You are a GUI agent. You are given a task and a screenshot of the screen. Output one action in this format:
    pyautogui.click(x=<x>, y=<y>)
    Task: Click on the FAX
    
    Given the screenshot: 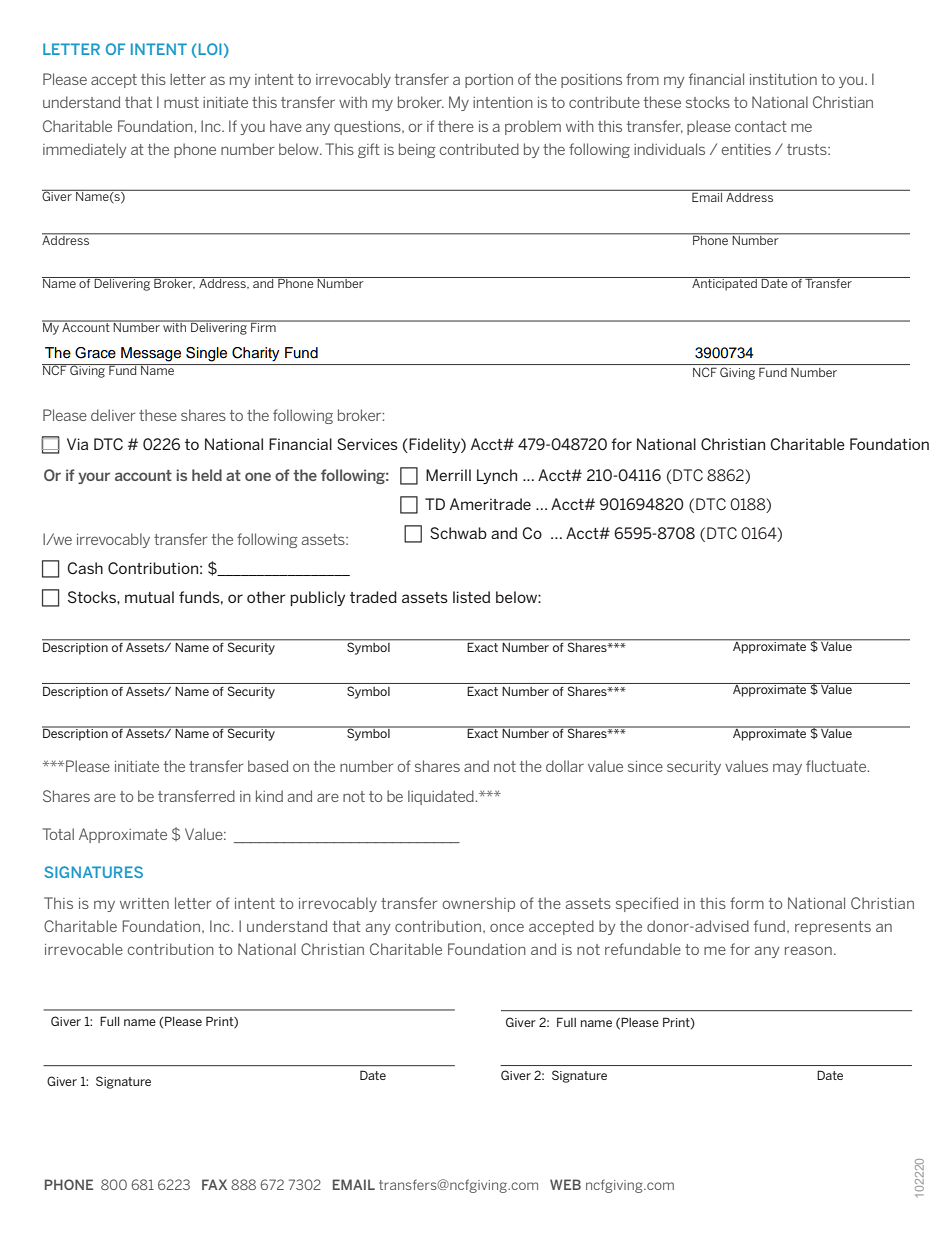 What is the action you would take?
    pyautogui.click(x=214, y=1184)
